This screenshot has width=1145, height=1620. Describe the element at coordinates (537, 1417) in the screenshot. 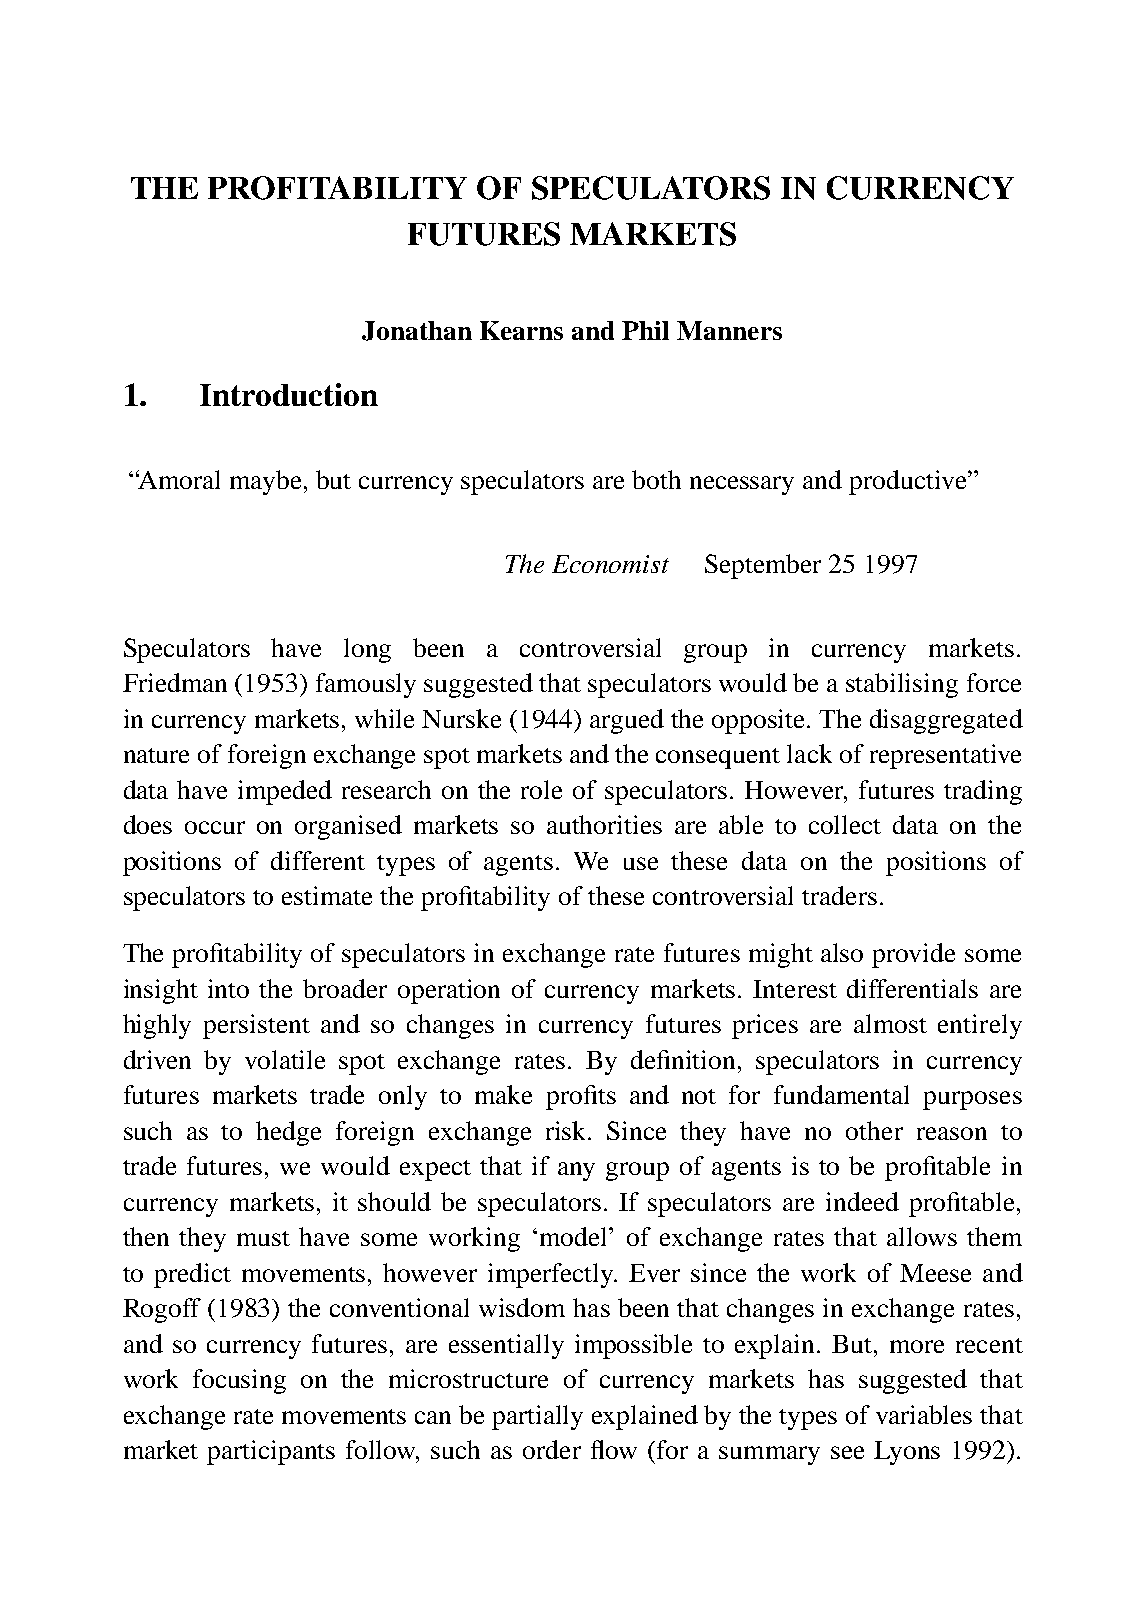

I see `partially` at that location.
